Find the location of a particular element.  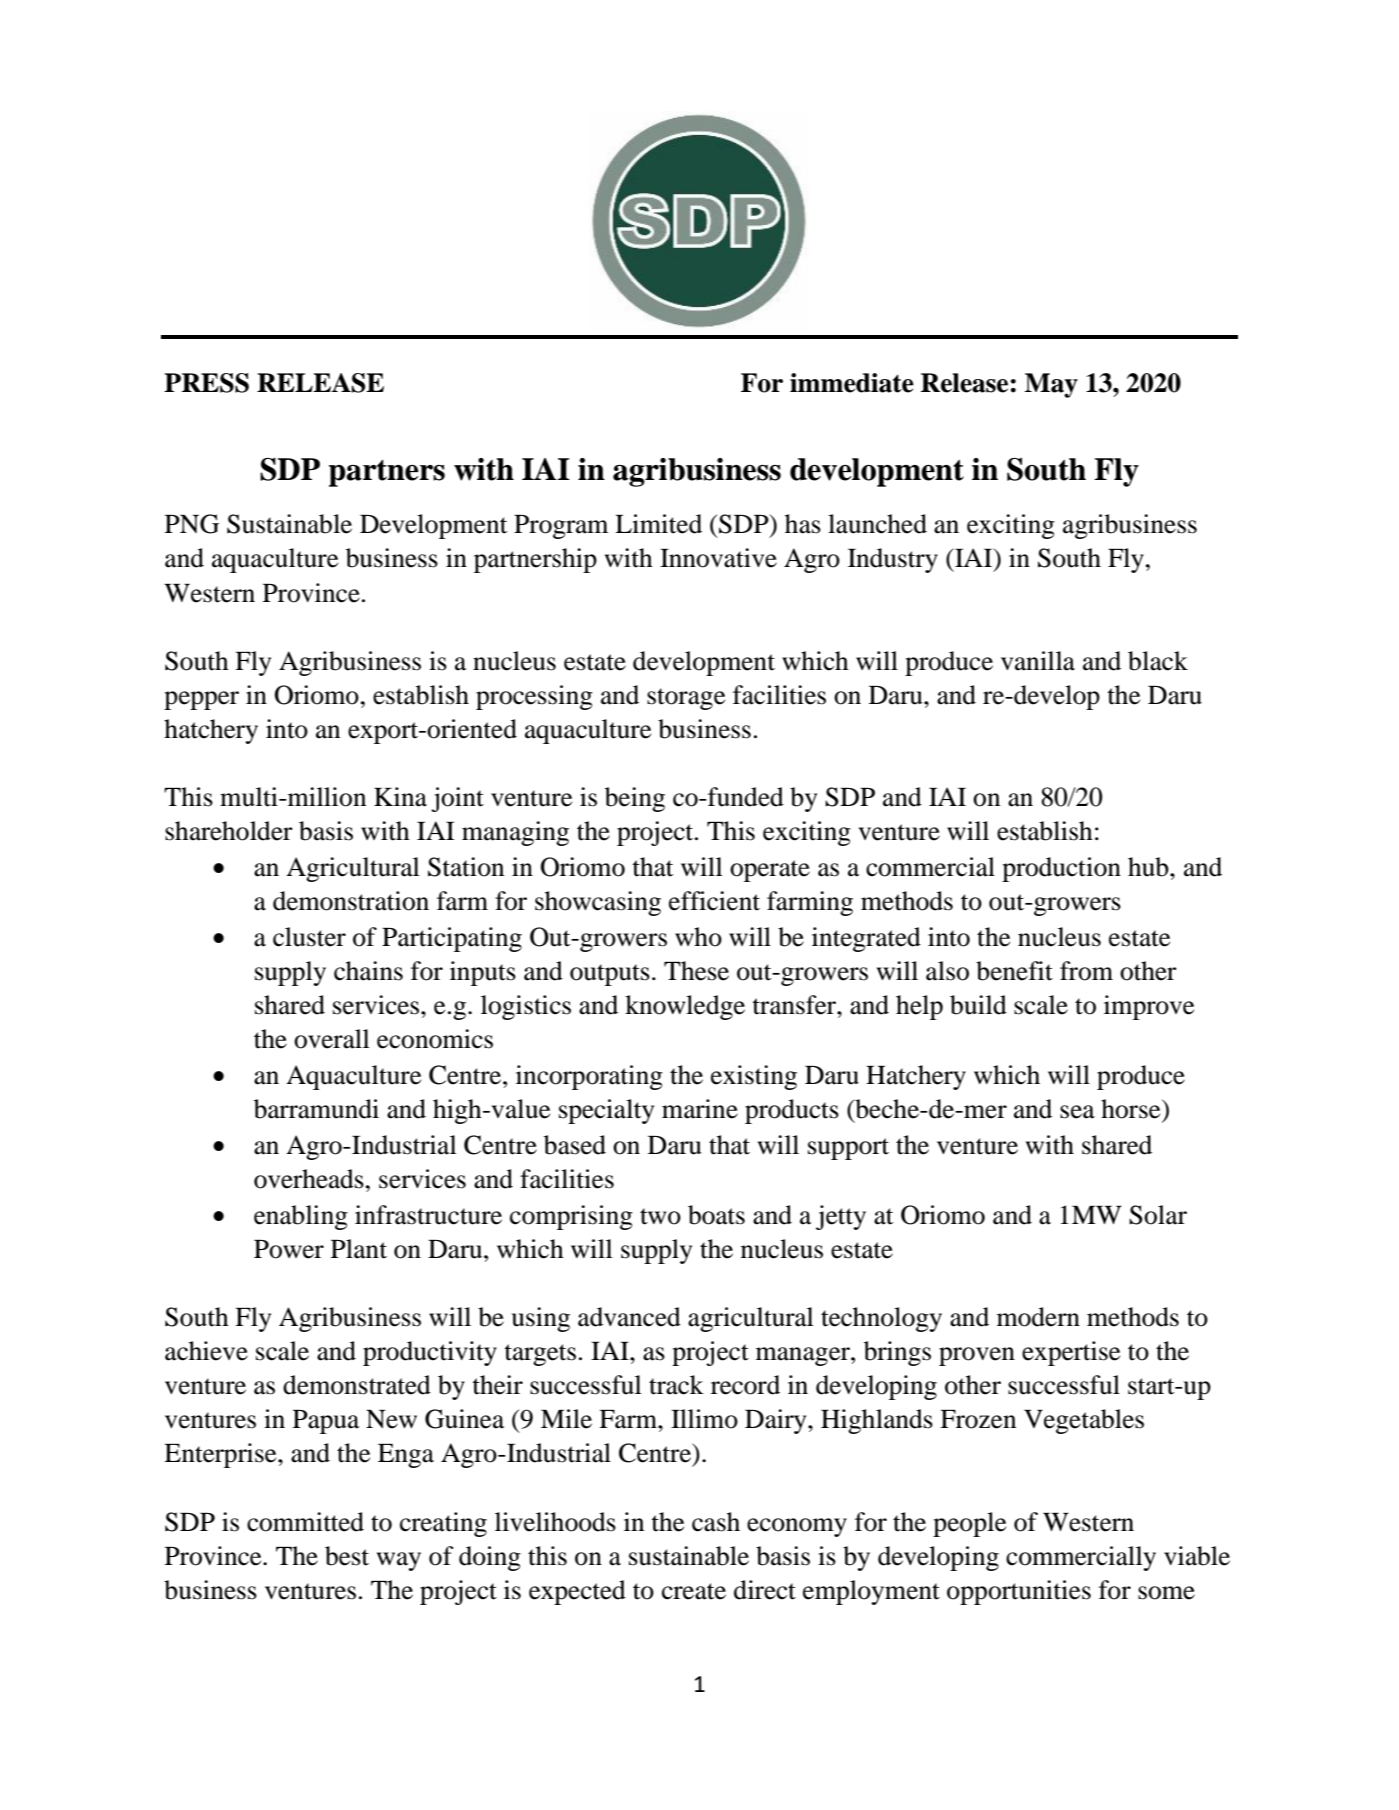

best is located at coordinates (347, 1556).
